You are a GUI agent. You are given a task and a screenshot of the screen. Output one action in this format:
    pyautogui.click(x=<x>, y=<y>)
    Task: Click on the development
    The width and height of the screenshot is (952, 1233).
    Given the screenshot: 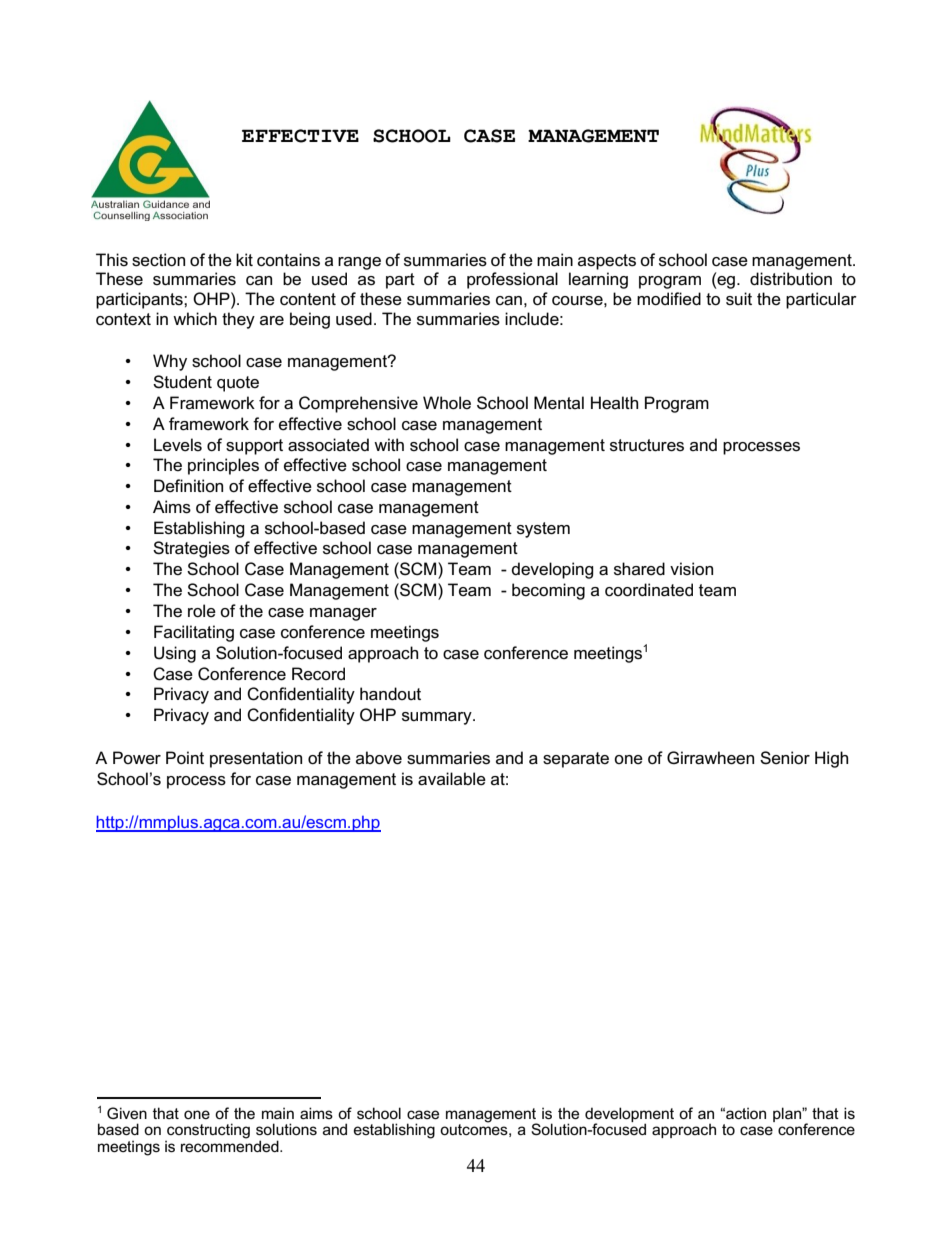 What is the action you would take?
    pyautogui.click(x=629, y=1116)
